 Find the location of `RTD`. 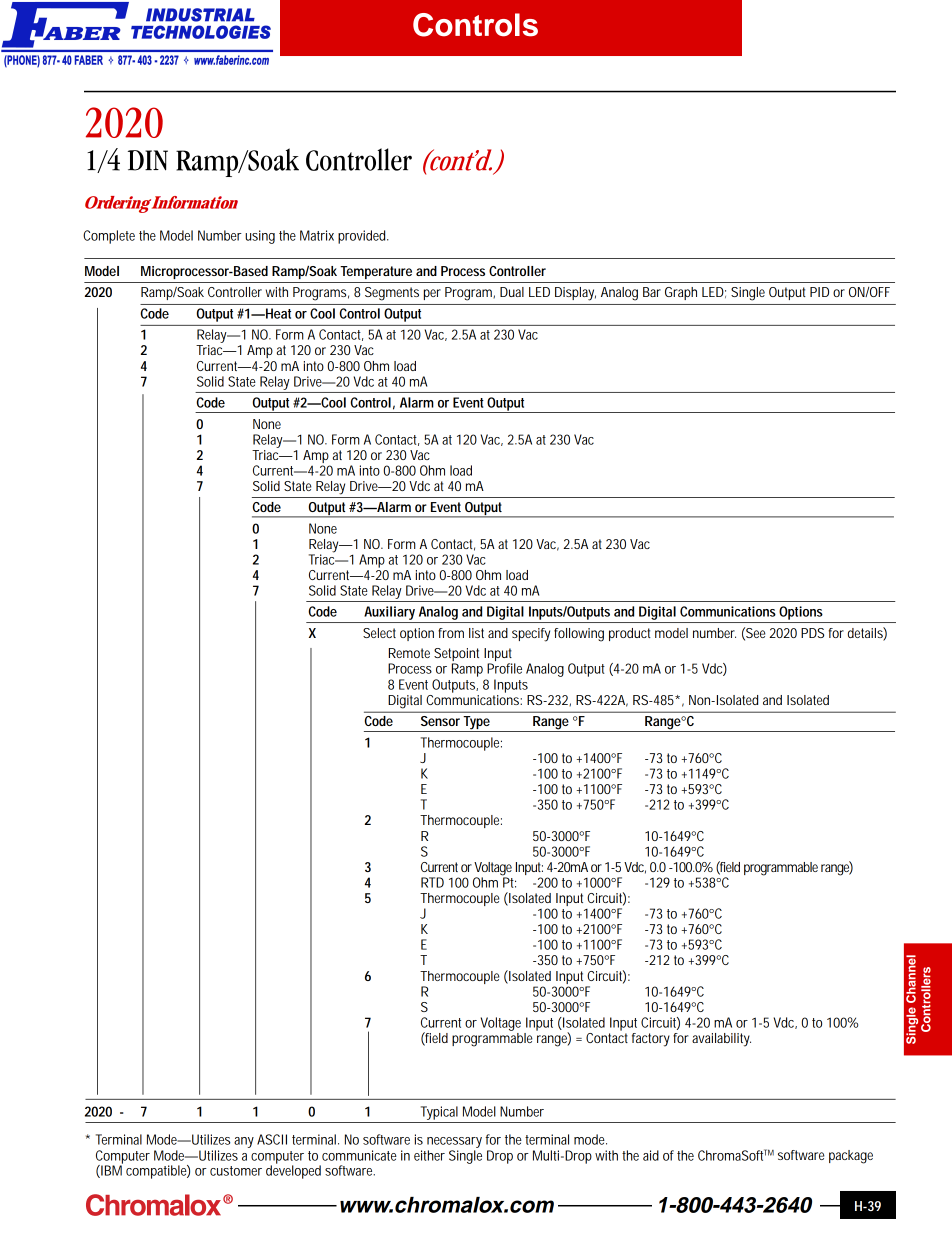

RTD is located at coordinates (432, 882).
